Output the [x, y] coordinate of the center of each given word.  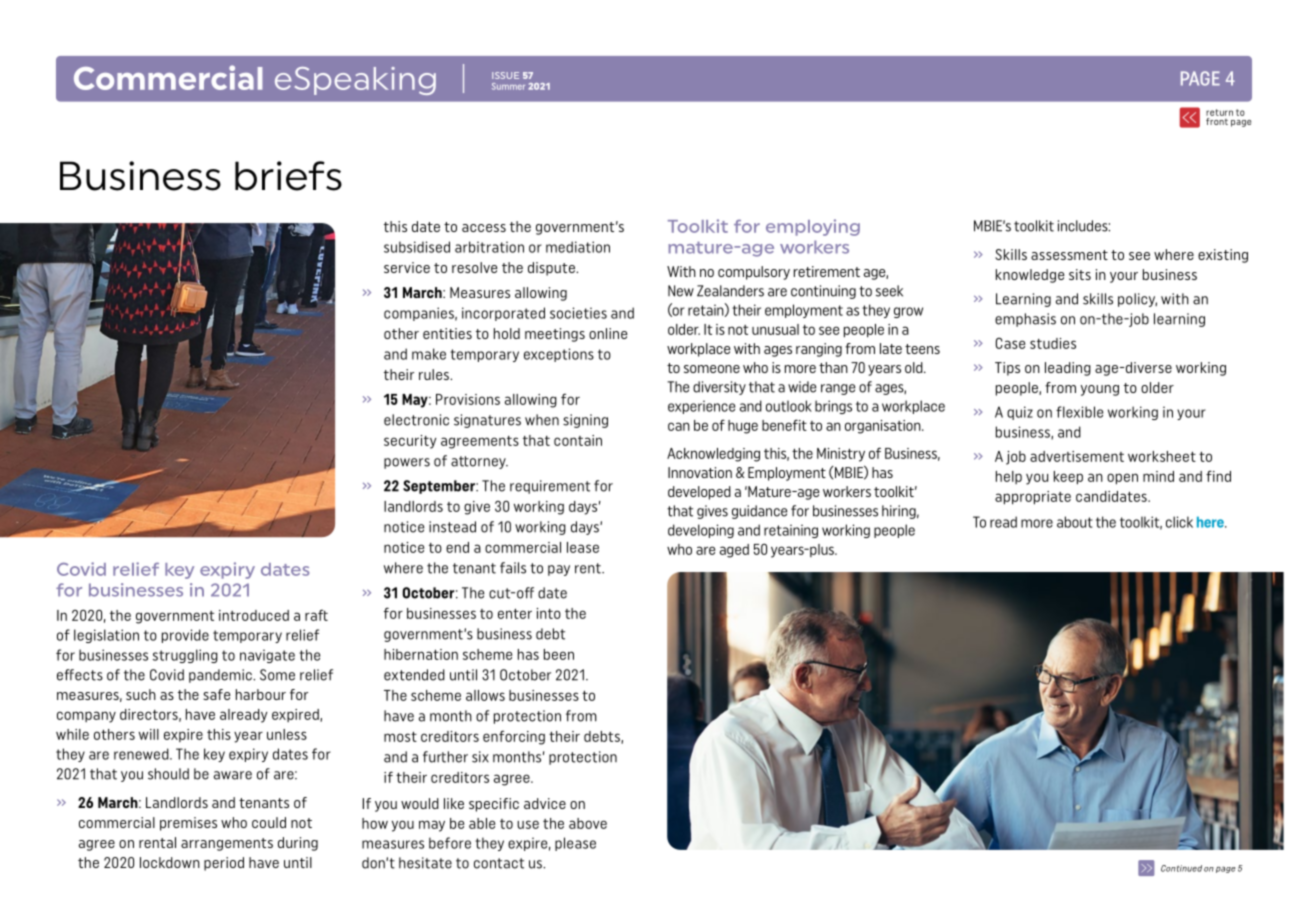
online [608, 333]
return [1219, 112]
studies [1053, 343]
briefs [288, 176]
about [1075, 522]
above [588, 823]
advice [545, 803]
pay [559, 570]
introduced [254, 615]
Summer [508, 86]
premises [188, 824]
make [429, 354]
